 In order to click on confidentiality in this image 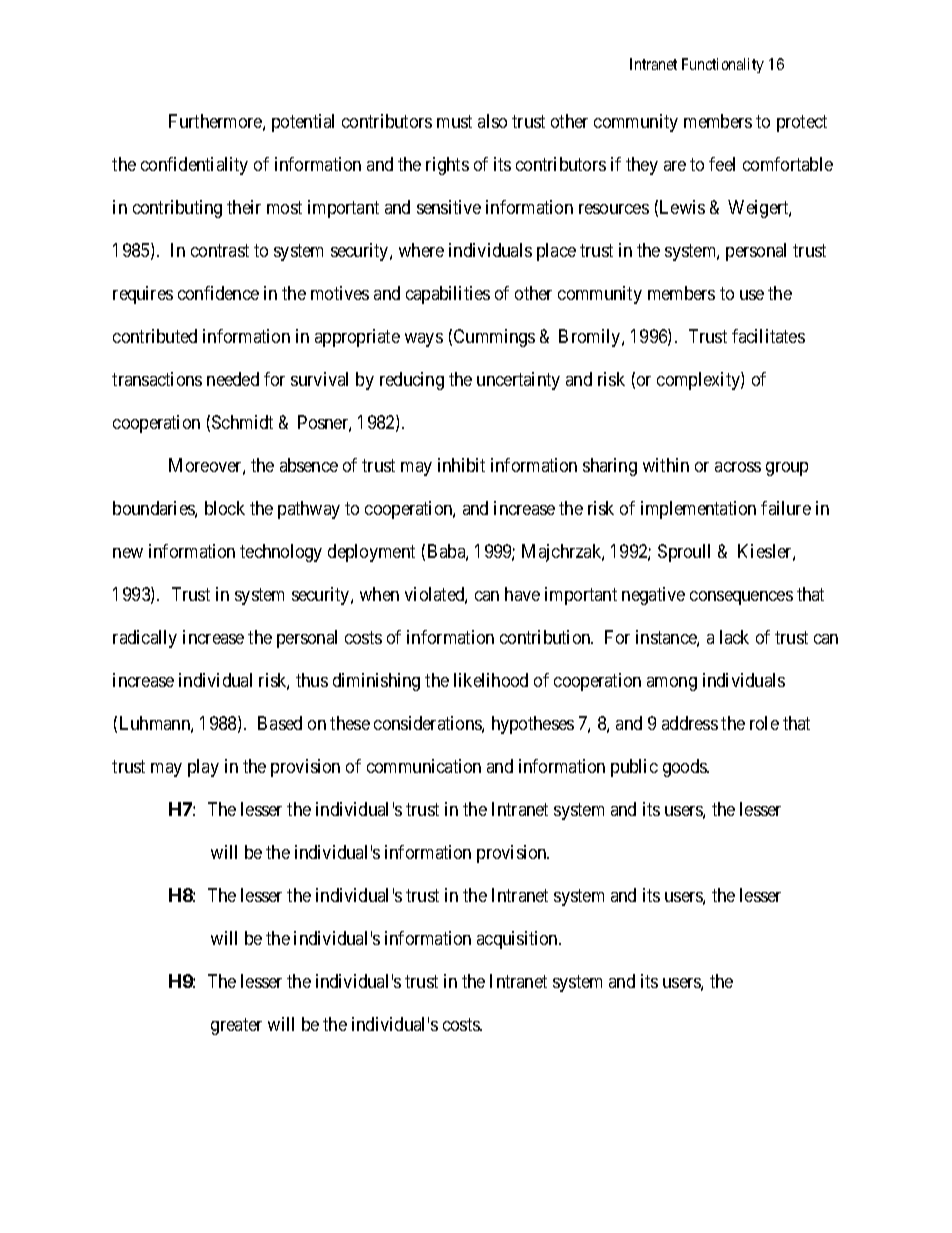, I will do `click(194, 166)`.
